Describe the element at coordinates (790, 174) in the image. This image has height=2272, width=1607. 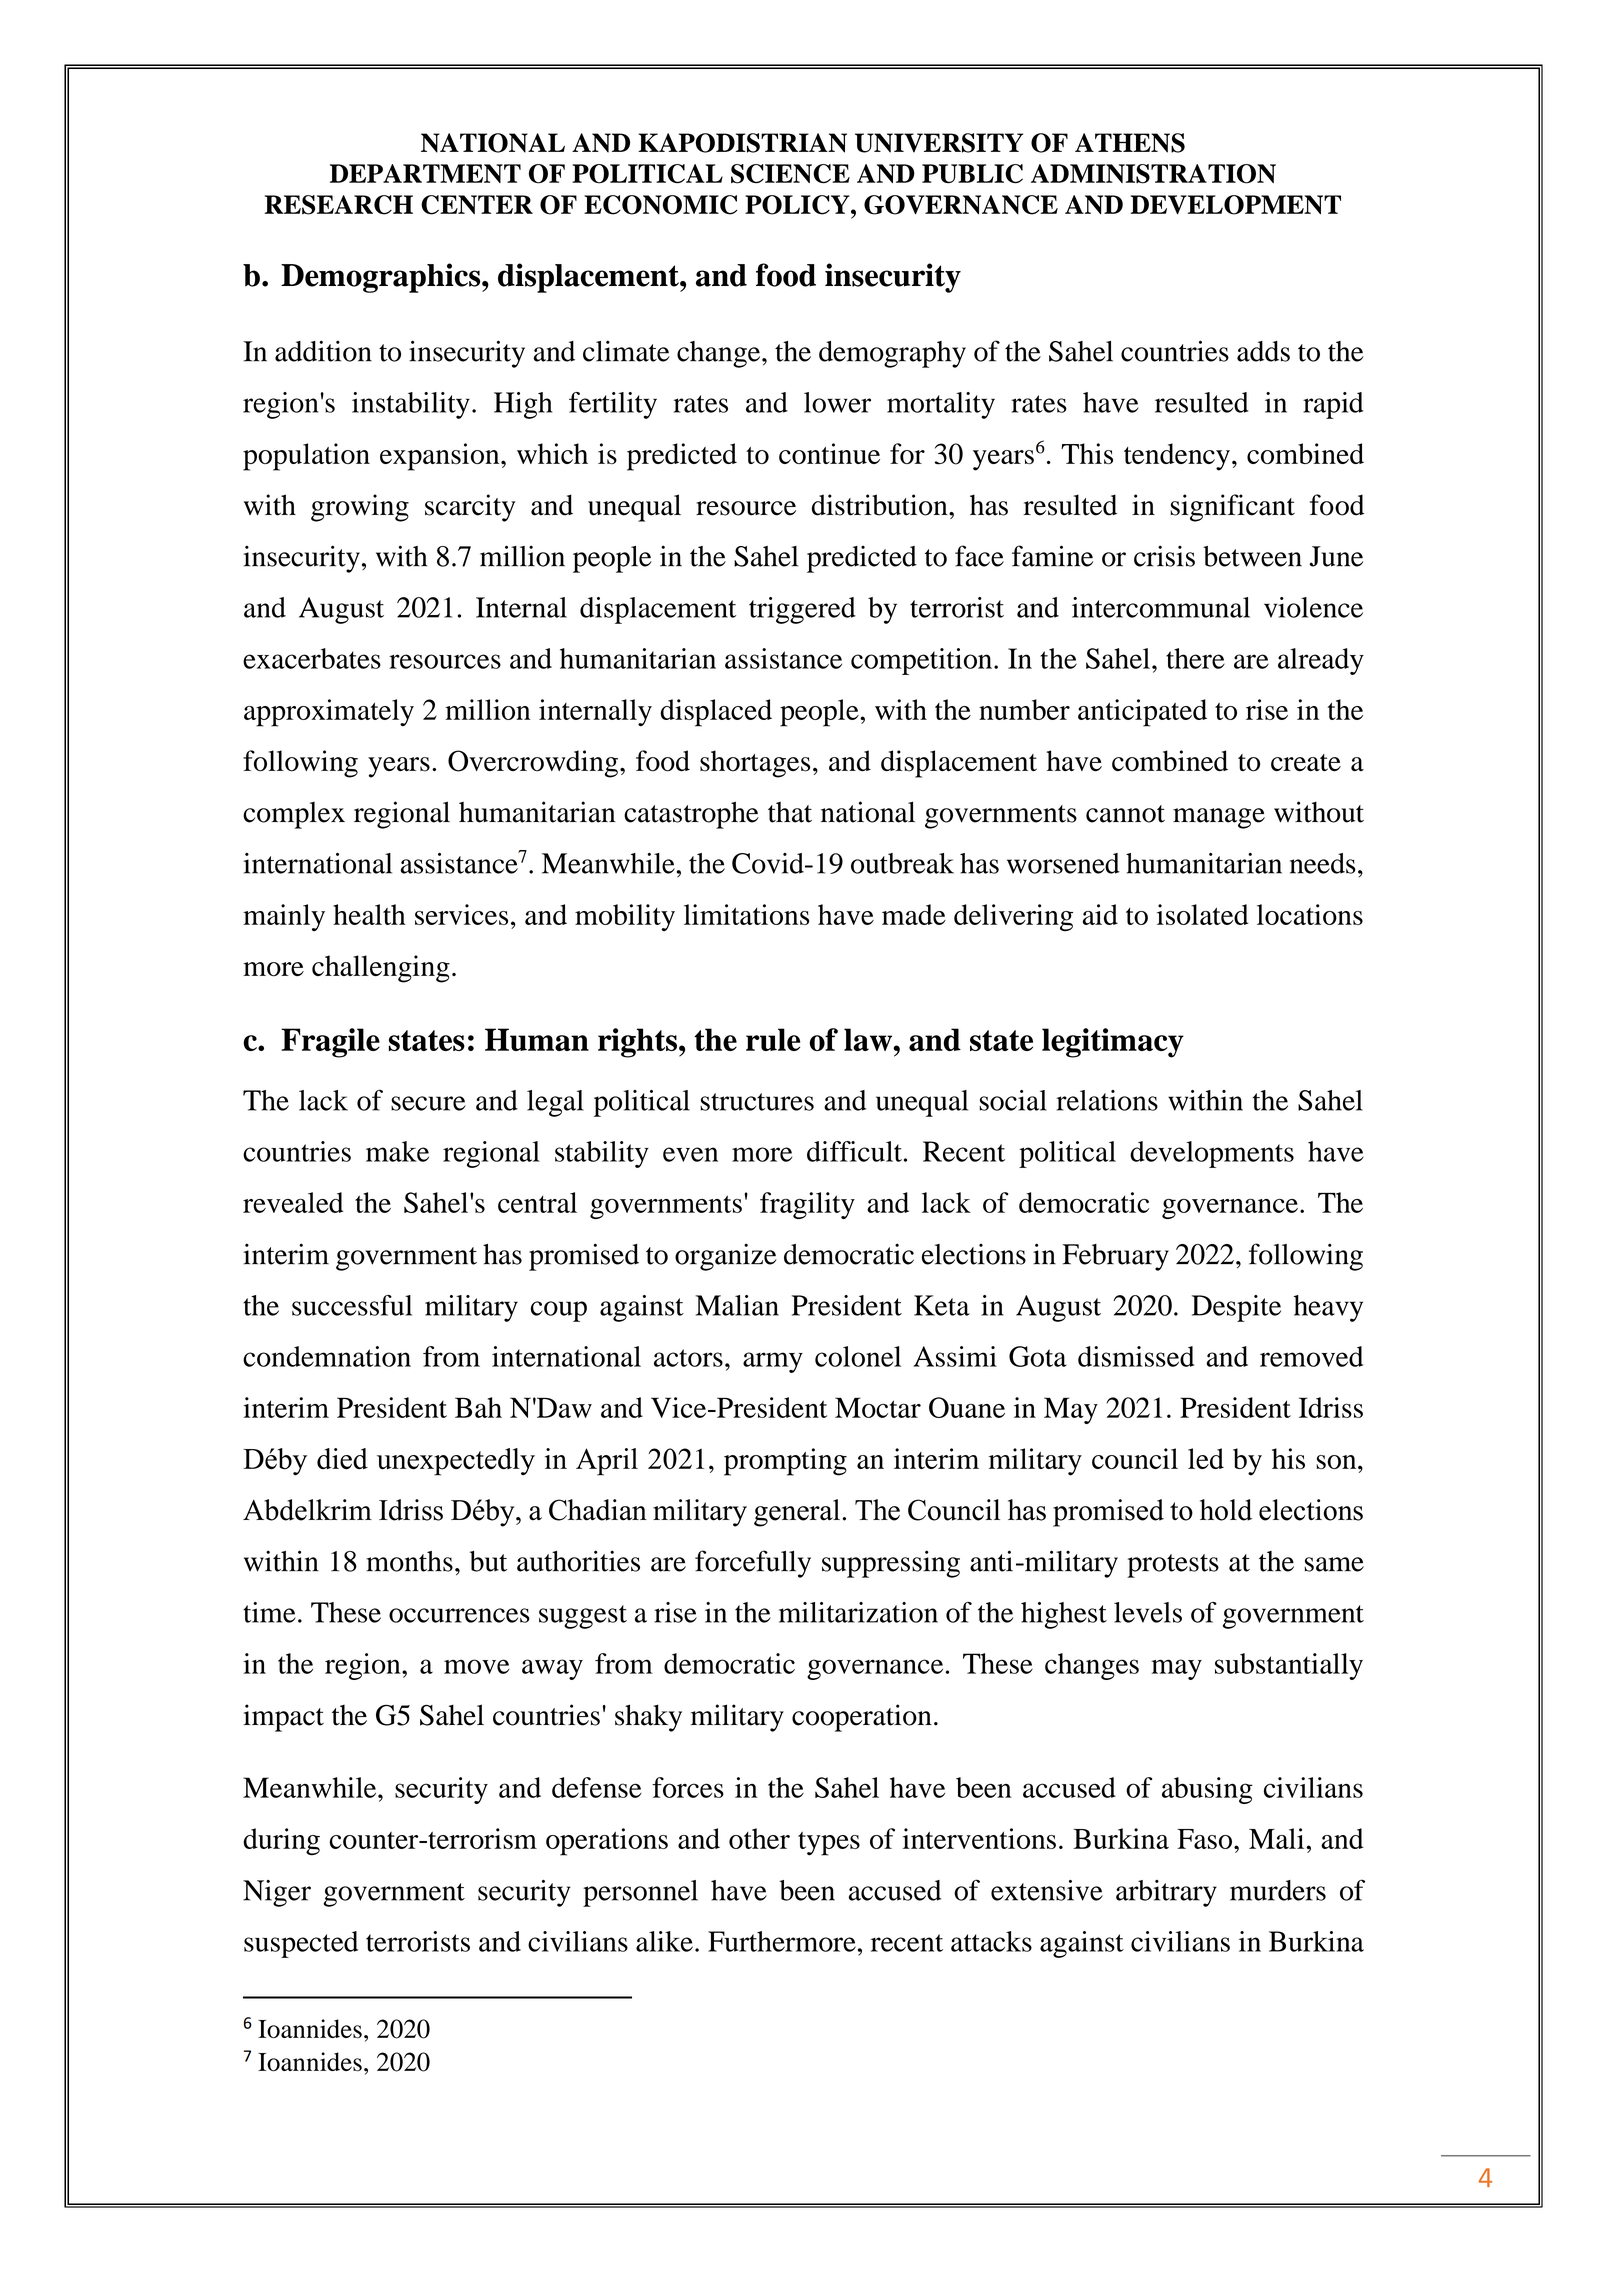
I see `SCIENCE` at that location.
